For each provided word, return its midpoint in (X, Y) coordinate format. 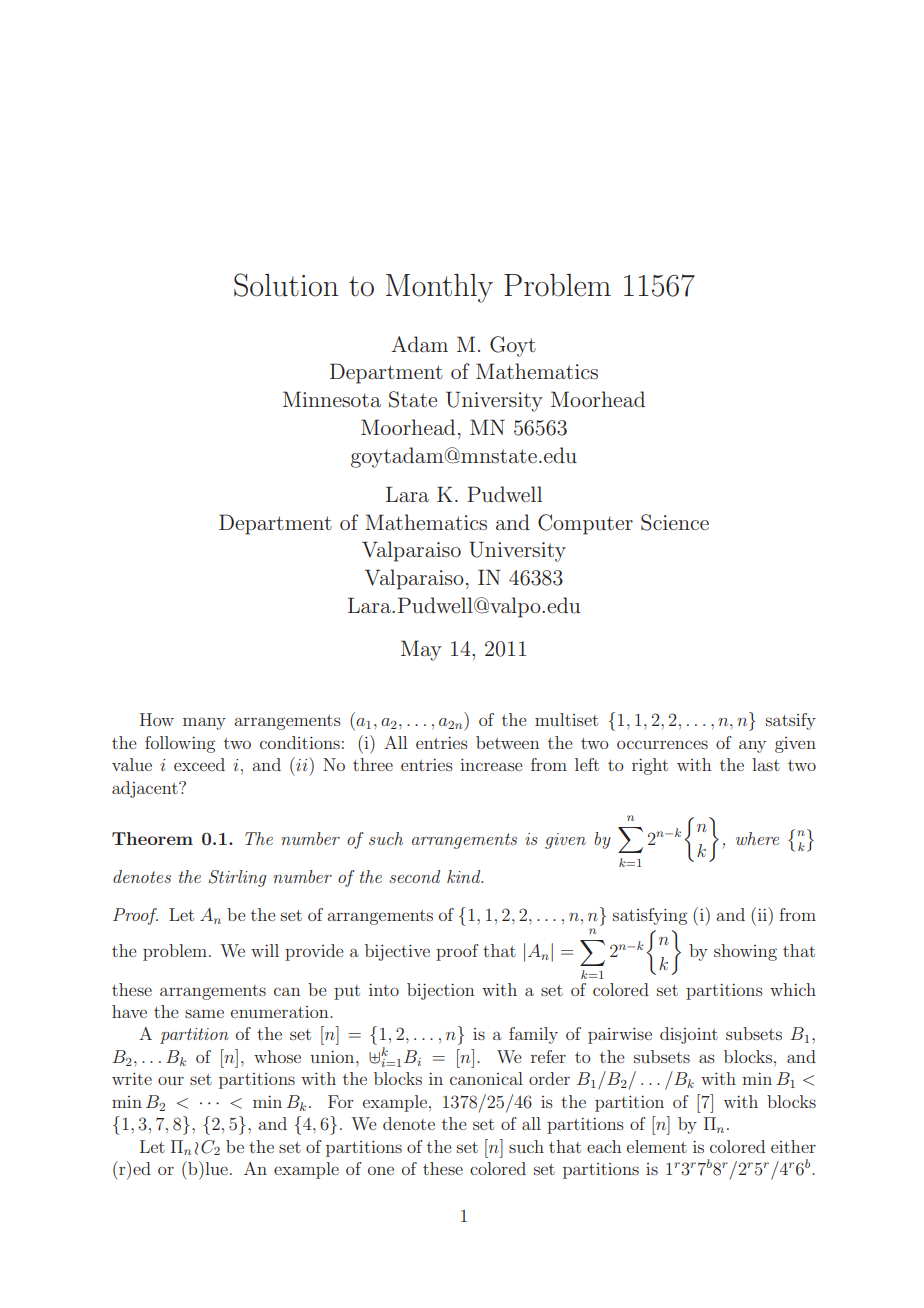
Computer (585, 524)
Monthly (439, 288)
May (421, 650)
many (204, 723)
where (757, 838)
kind (465, 876)
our (171, 1080)
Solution (286, 285)
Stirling (237, 878)
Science (675, 522)
